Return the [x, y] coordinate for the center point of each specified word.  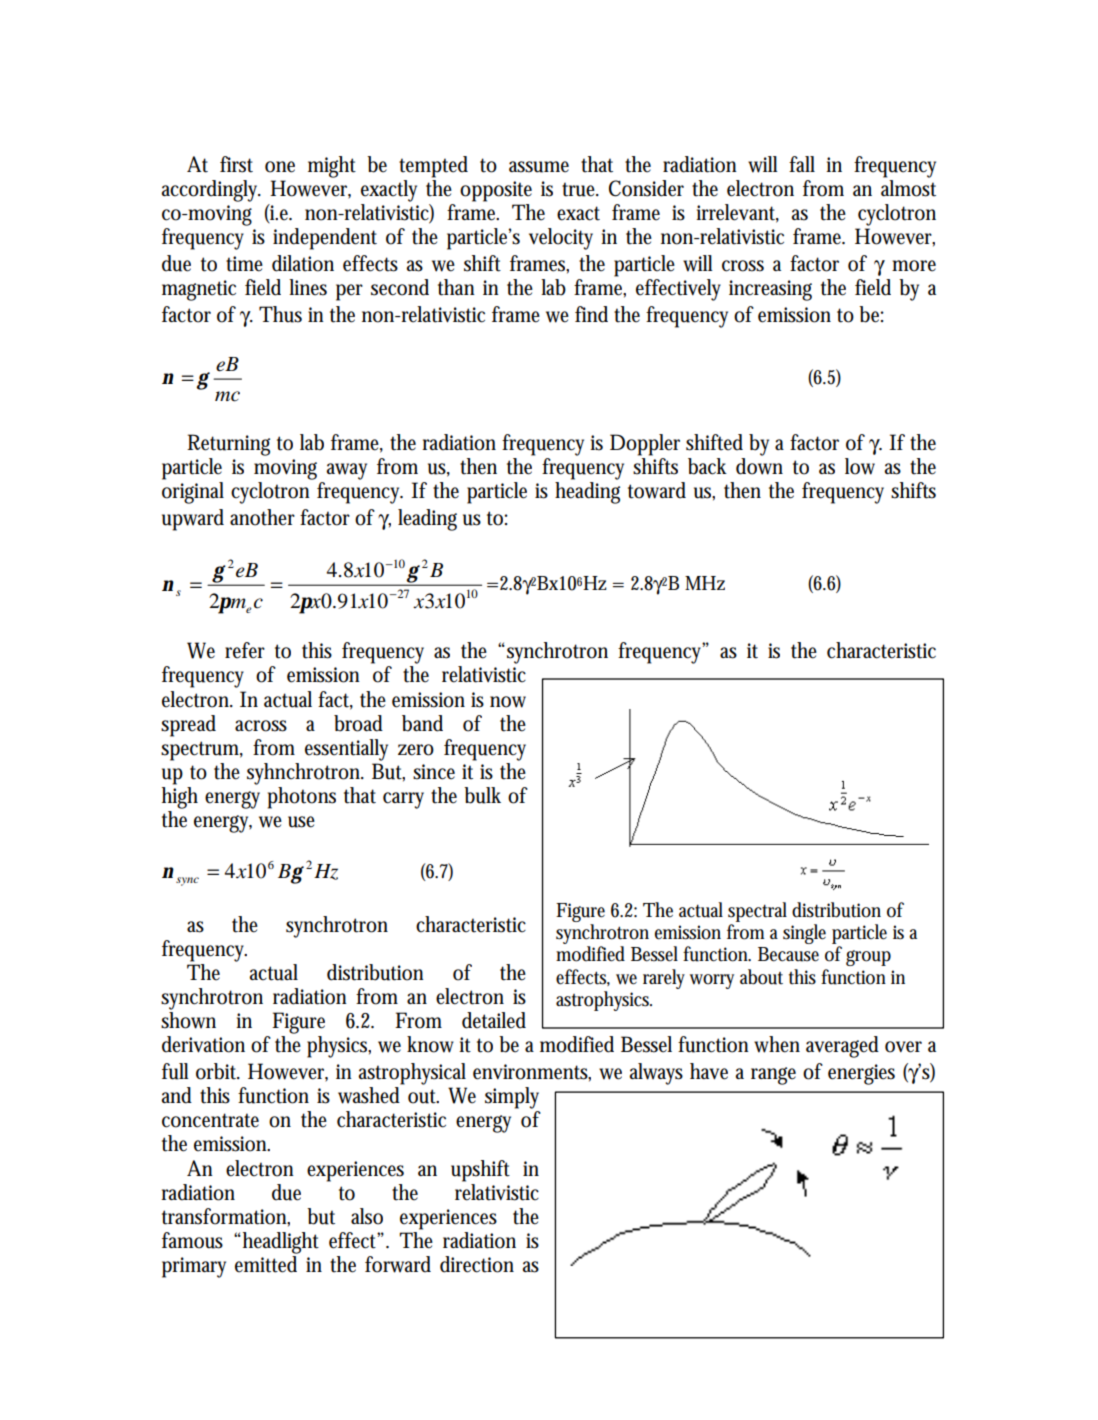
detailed [494, 1020]
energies [861, 1074]
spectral [757, 912]
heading [587, 491]
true [580, 189]
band [422, 723]
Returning [228, 445]
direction [477, 1264]
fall [802, 164]
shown [188, 1020]
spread [188, 726]
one [280, 167]
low [860, 466]
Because [788, 954]
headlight [281, 1243]
